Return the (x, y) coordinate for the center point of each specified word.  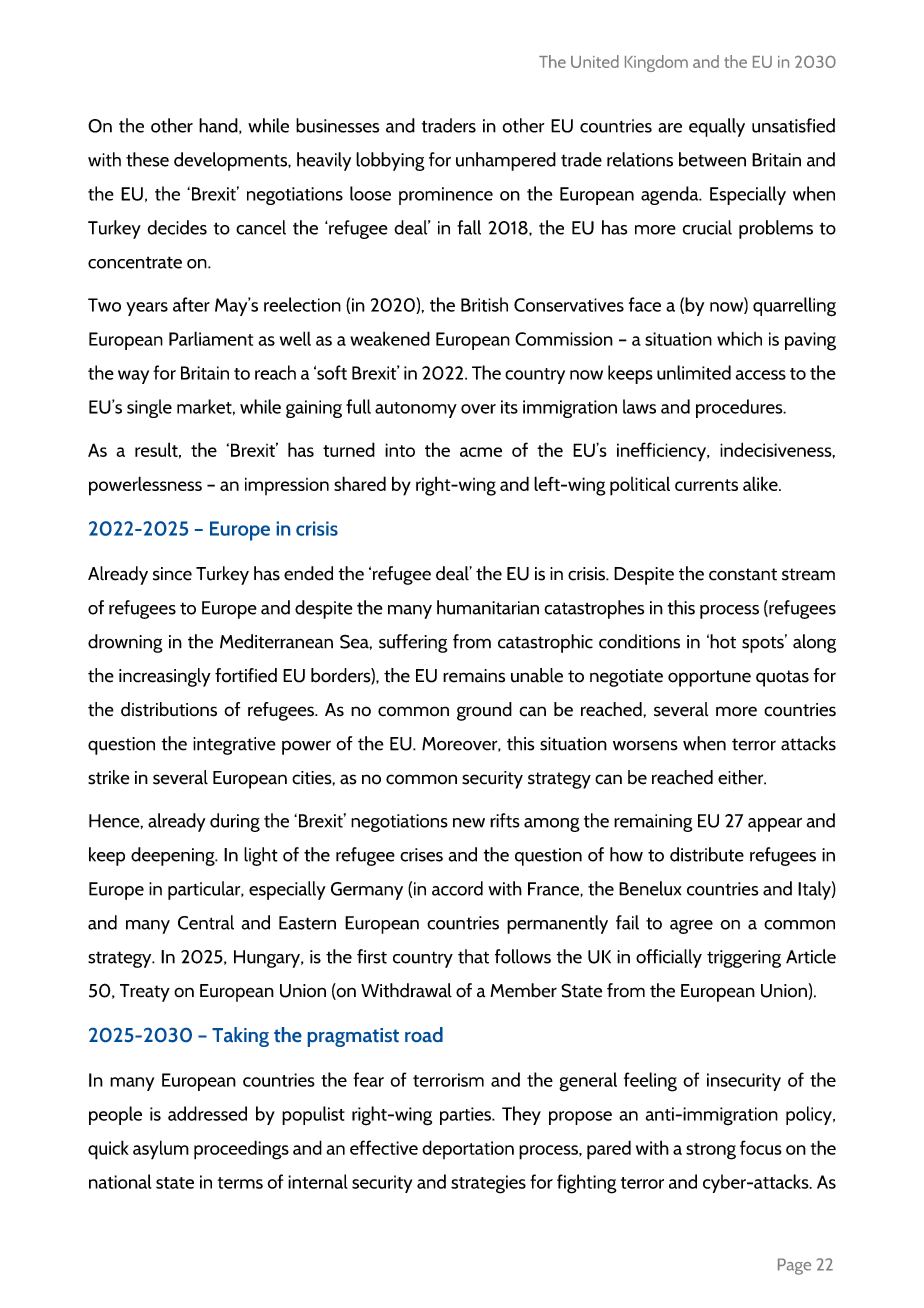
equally (717, 127)
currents (706, 485)
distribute (707, 854)
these (147, 159)
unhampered (506, 161)
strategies (488, 1184)
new (469, 823)
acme (481, 452)
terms (240, 1183)
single (149, 408)
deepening (174, 856)
